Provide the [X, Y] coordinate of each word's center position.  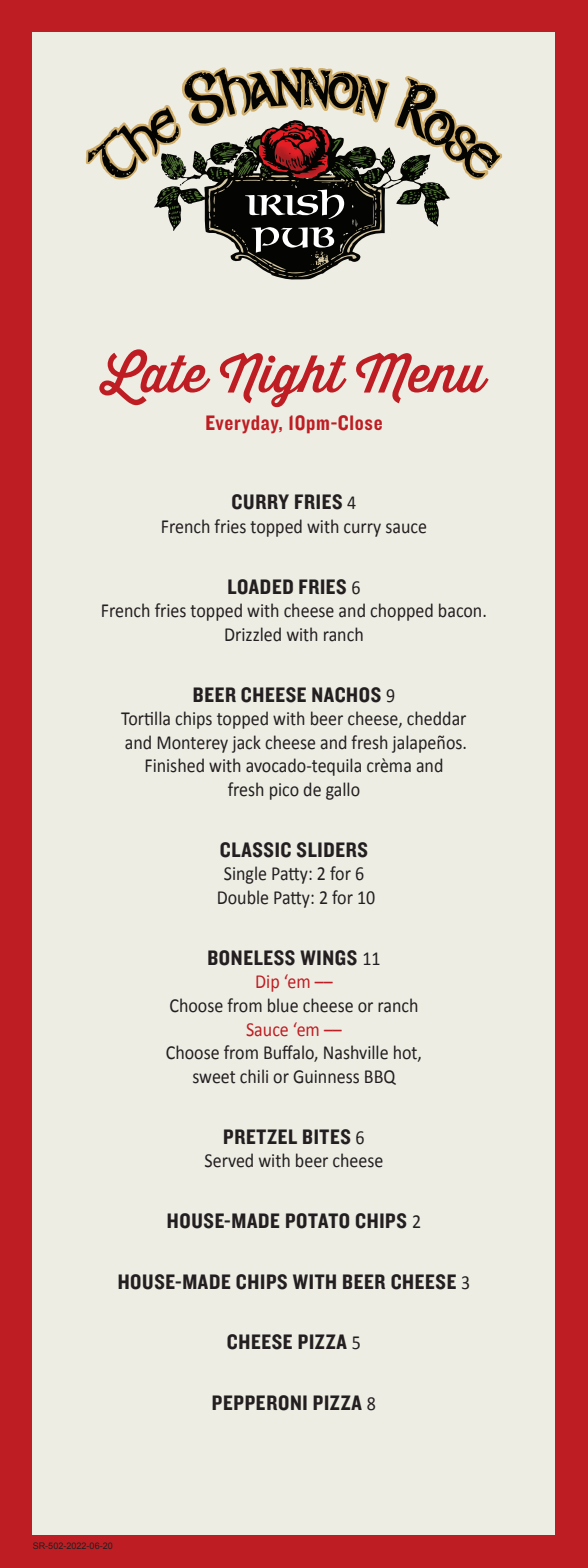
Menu [422, 378]
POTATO [317, 1221]
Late [154, 377]
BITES [327, 1137]
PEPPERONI [259, 1403]
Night [283, 380]
